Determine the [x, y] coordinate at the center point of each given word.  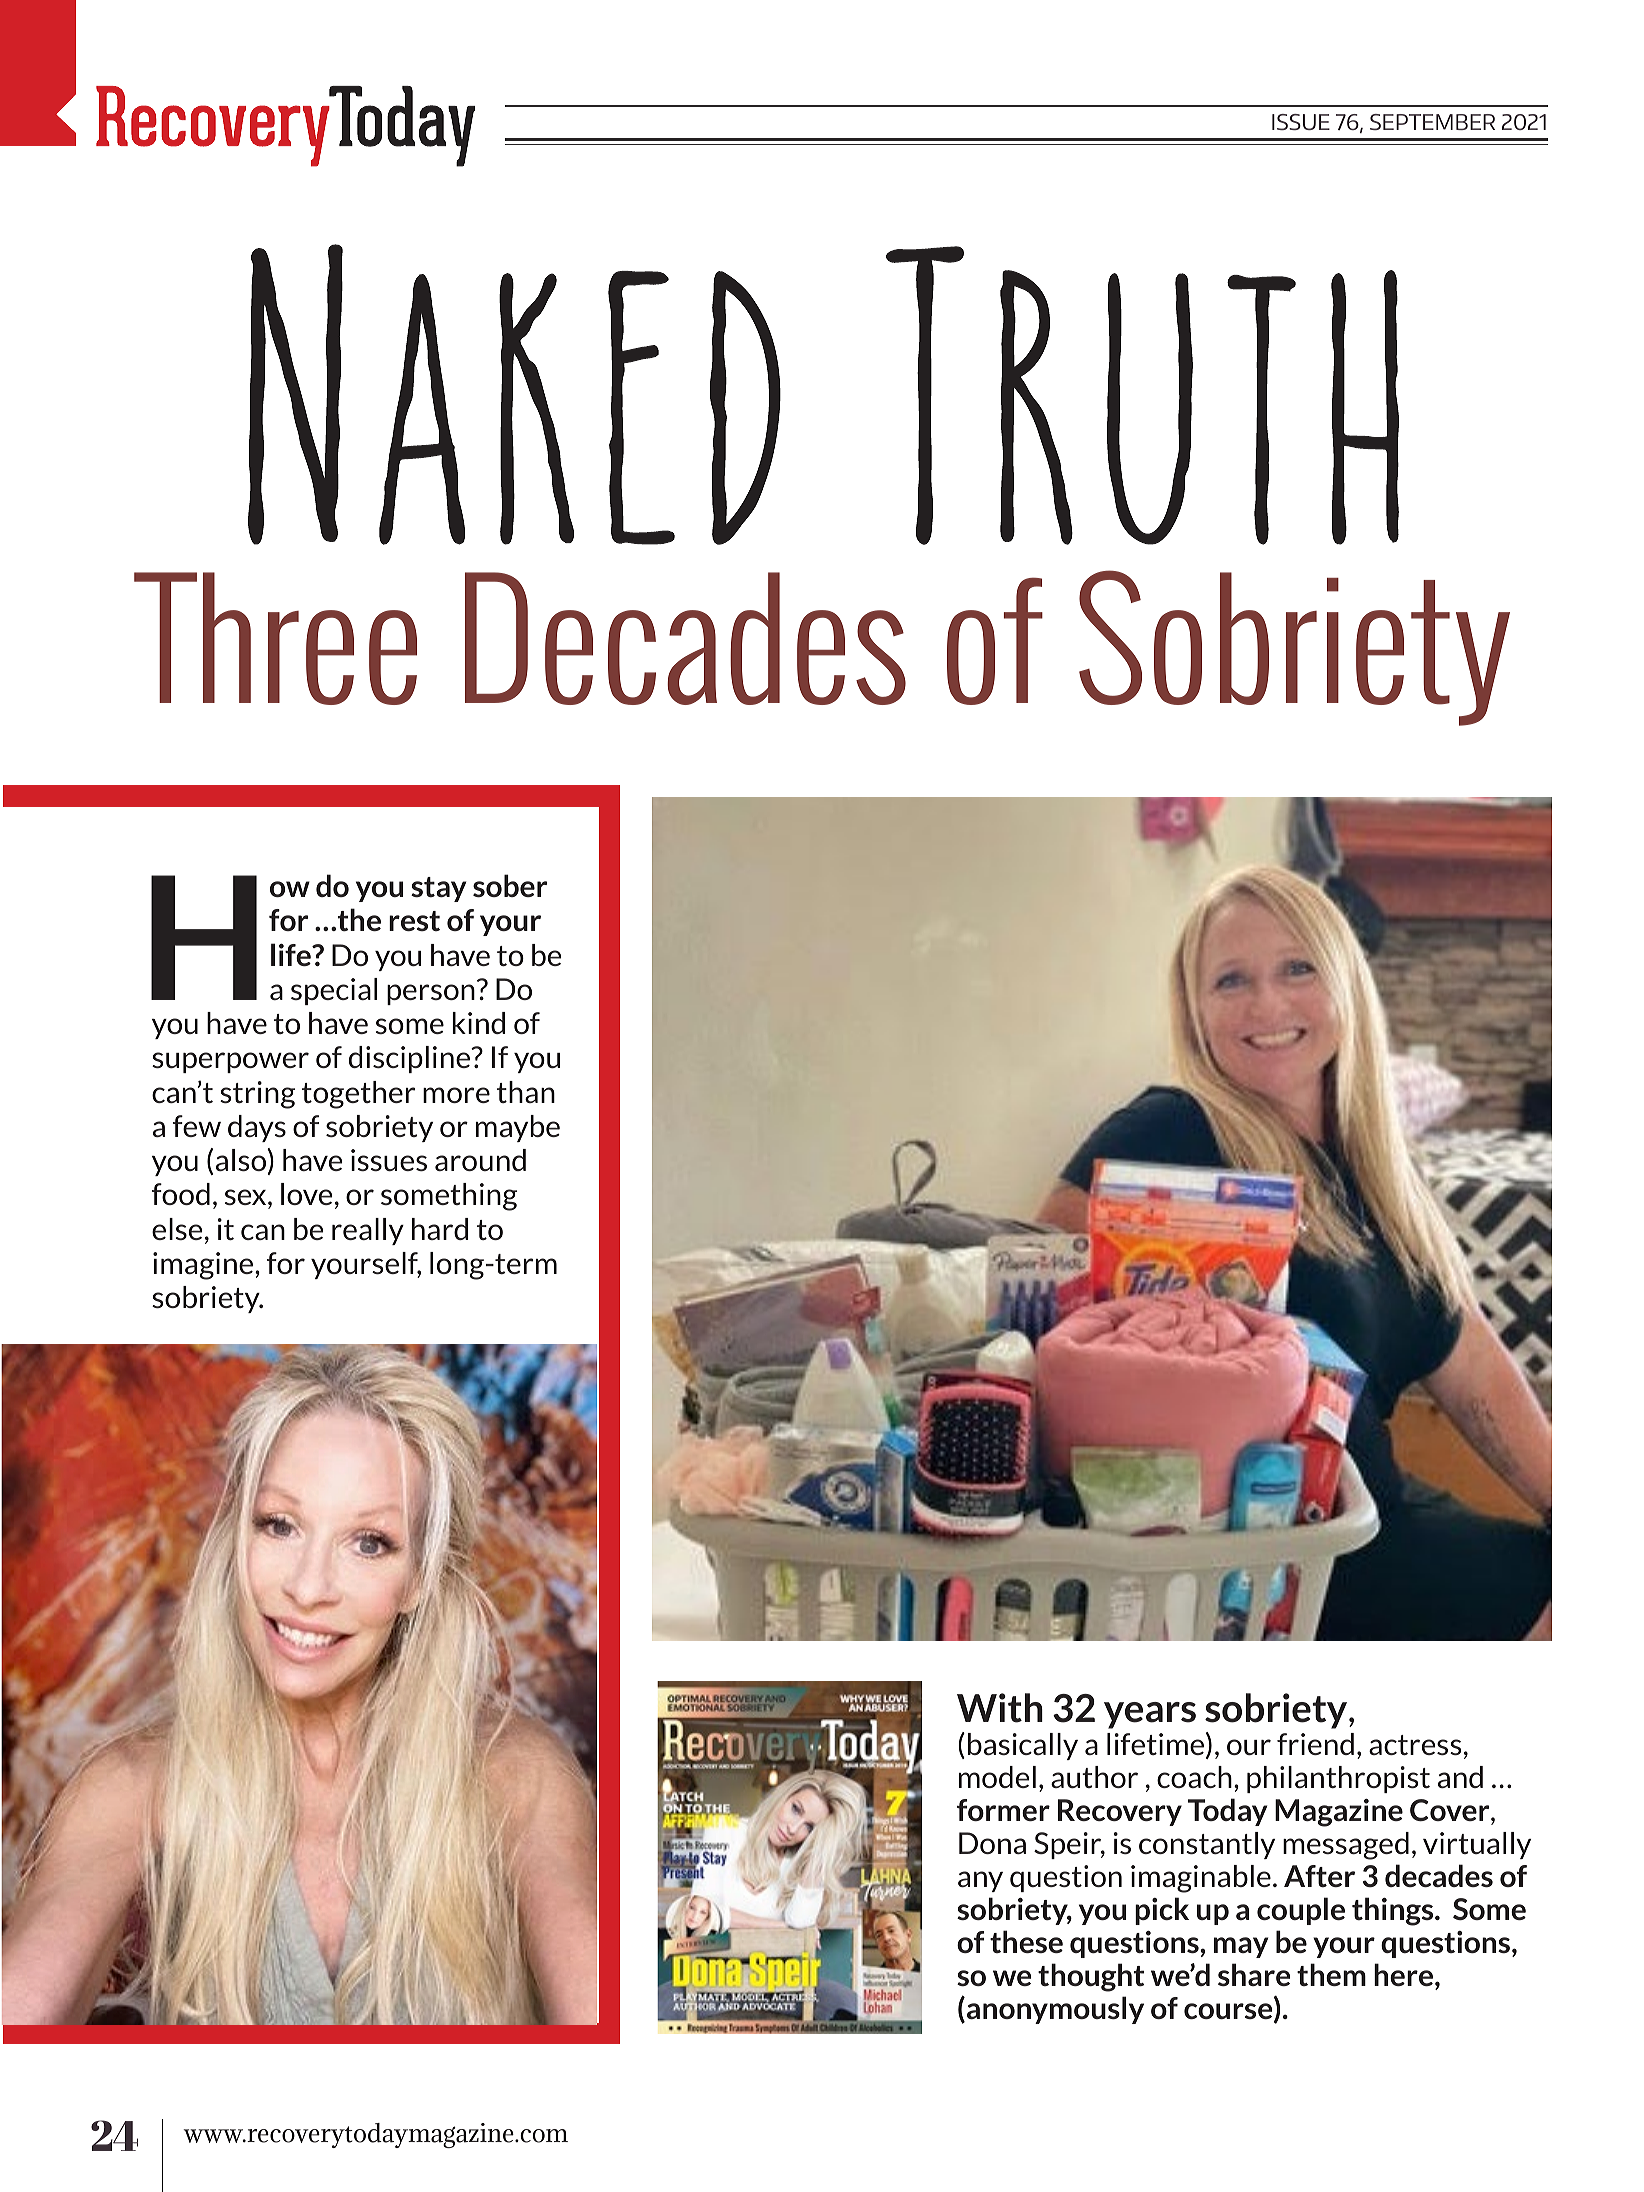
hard [440, 1229]
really [368, 1231]
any [980, 1881]
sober [510, 886]
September [1432, 122]
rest [414, 921]
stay [438, 889]
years [1150, 1715]
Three [275, 638]
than [526, 1092]
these [1026, 1941]
